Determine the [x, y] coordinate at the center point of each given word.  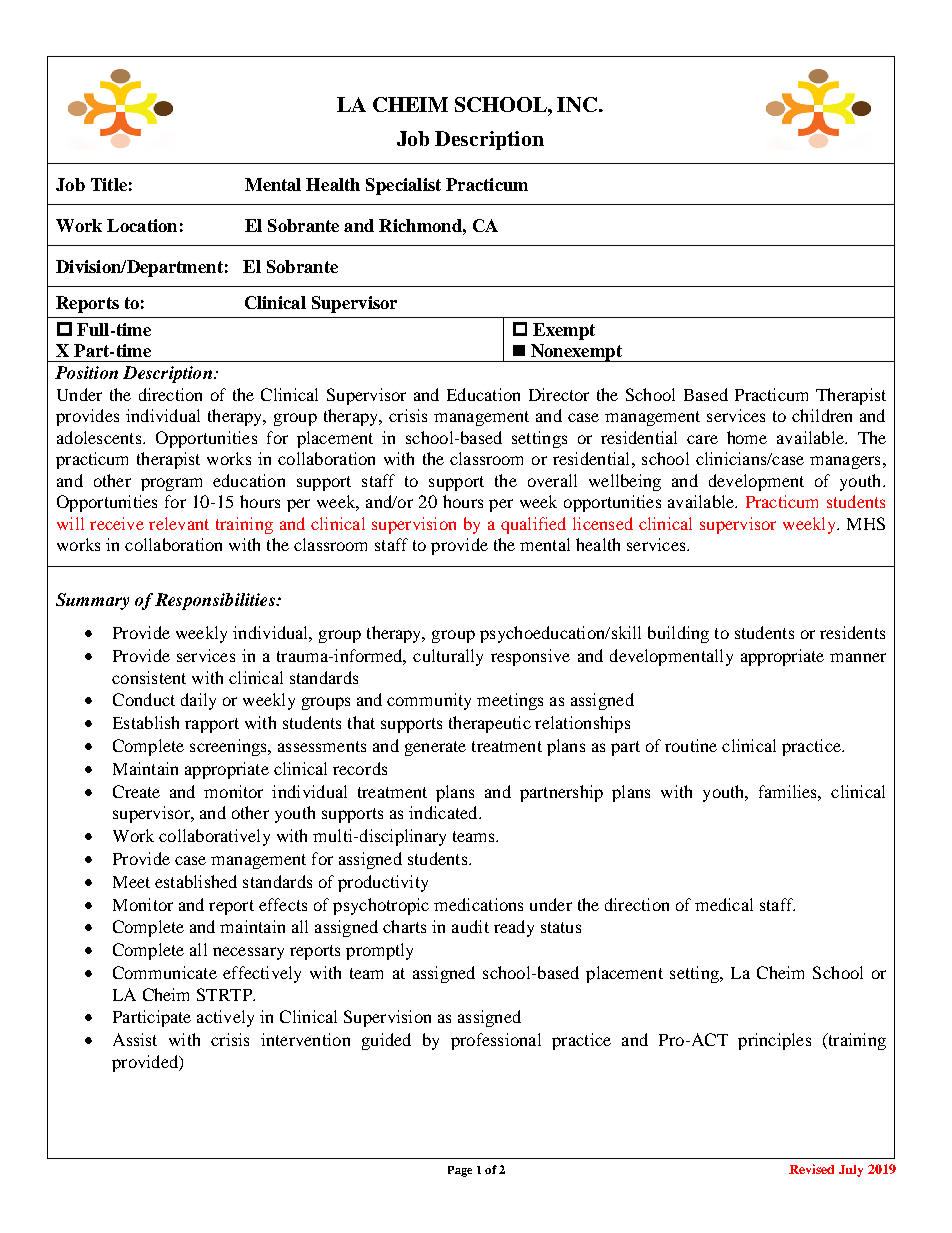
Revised [811, 1169]
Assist [135, 1039]
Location [142, 225]
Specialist [403, 186]
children [822, 415]
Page [460, 1171]
